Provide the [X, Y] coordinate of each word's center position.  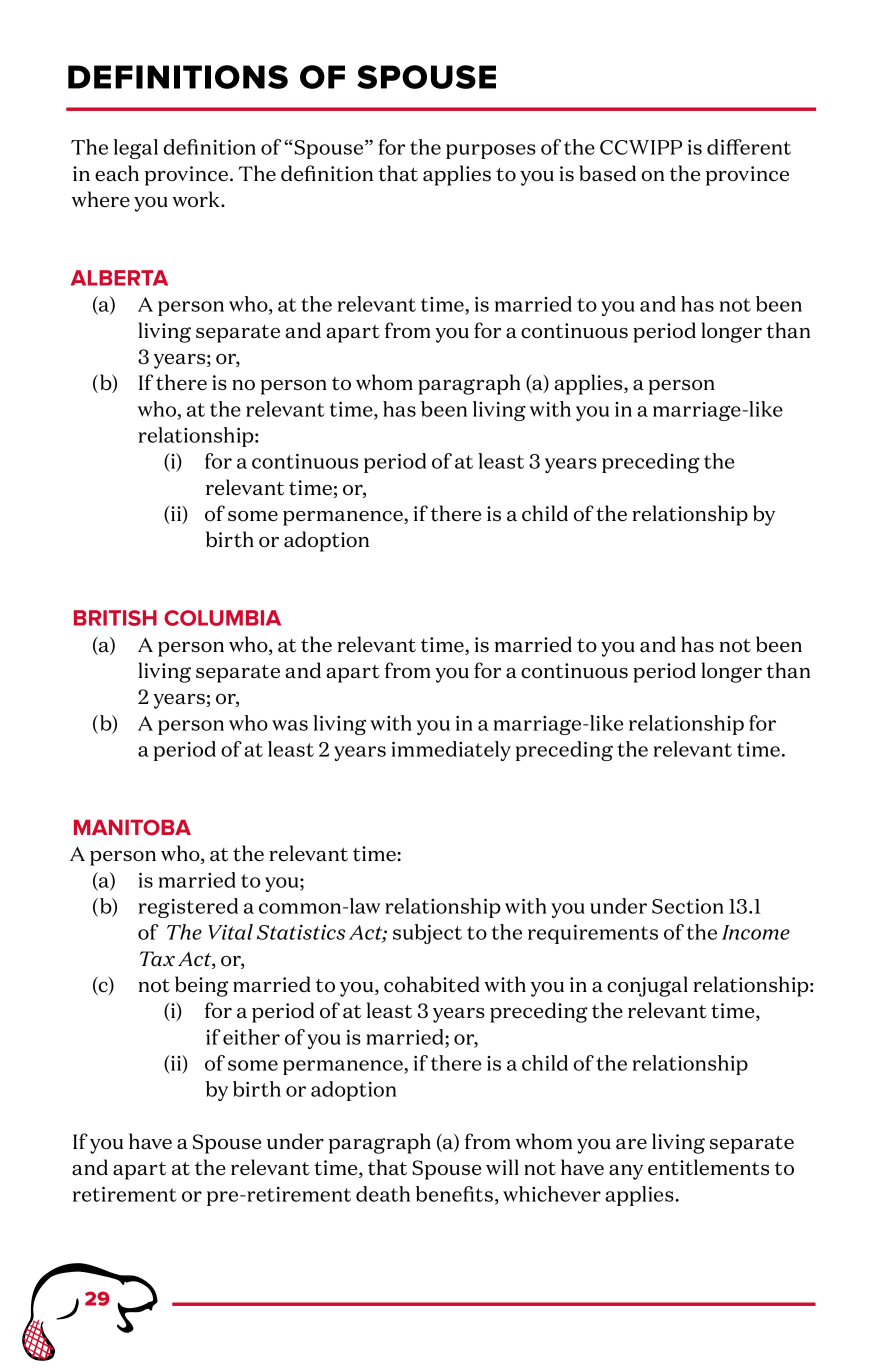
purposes [491, 151]
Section [688, 906]
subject [427, 934]
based [607, 173]
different [749, 147]
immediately [451, 751]
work [197, 199]
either [251, 1037]
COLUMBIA [222, 618]
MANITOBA [132, 827]
